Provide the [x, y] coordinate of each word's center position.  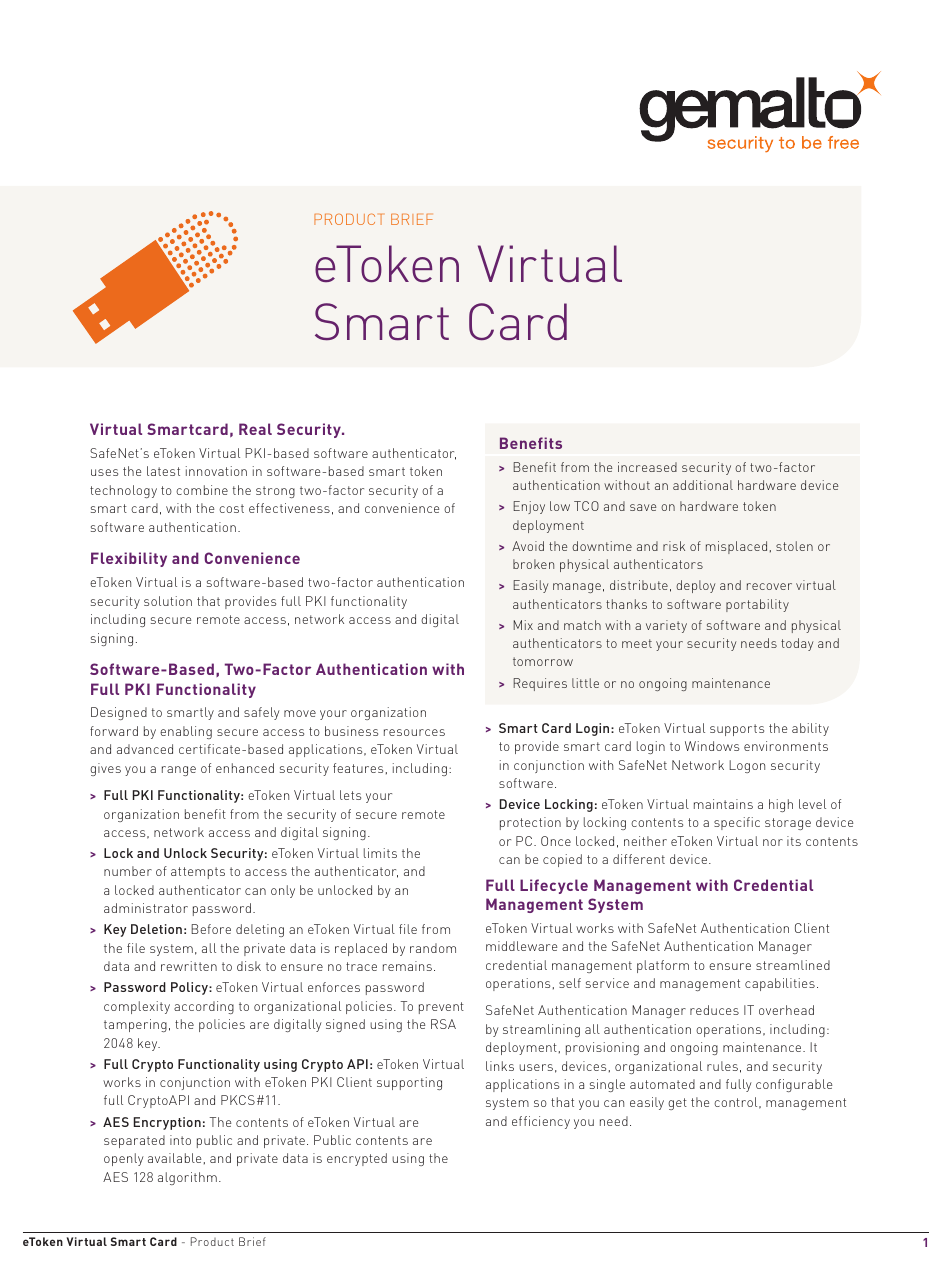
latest [163, 471]
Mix [523, 625]
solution [168, 601]
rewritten [189, 966]
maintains [723, 804]
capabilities [780, 984]
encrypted [357, 1159]
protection [530, 823]
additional [703, 485]
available [174, 1158]
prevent [441, 1008]
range [179, 771]
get [677, 1104]
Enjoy [529, 507]
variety [666, 626]
